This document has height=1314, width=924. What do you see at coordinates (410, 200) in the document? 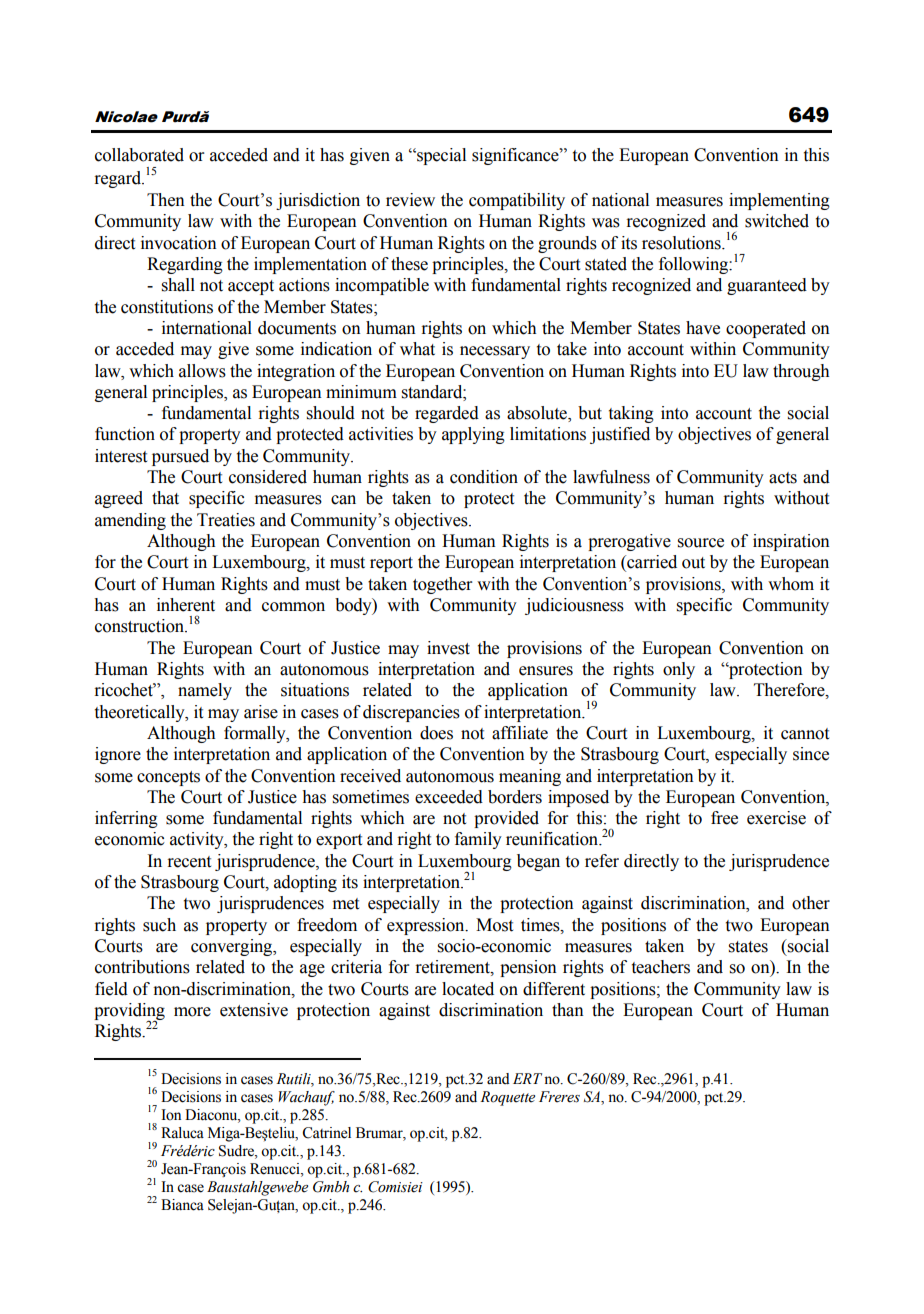
I see `review` at bounding box center [410, 200].
